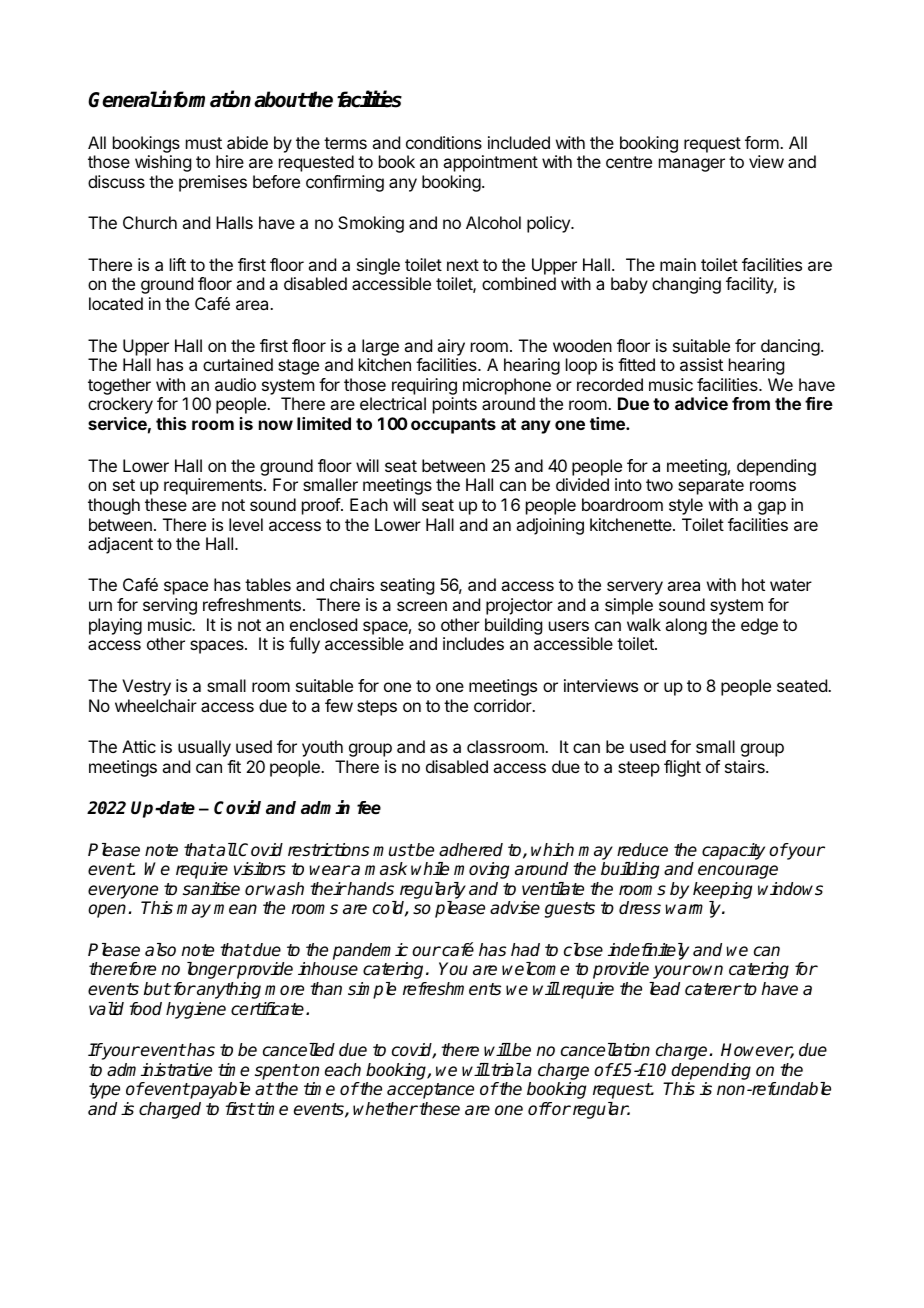  Describe the element at coordinates (453, 426) in the screenshot. I see `occupants` at that location.
